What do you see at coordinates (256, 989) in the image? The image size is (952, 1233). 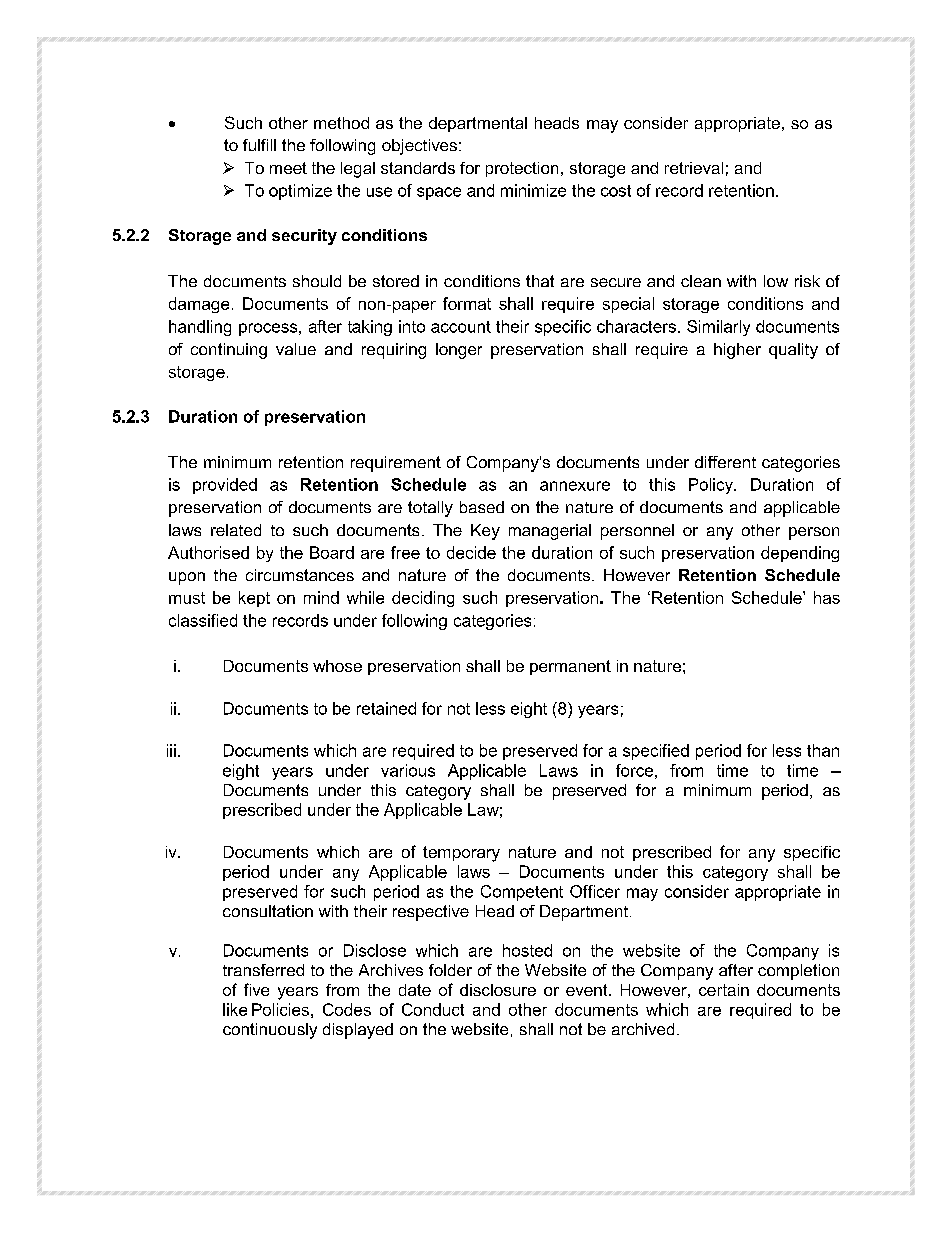 I see `five` at bounding box center [256, 989].
